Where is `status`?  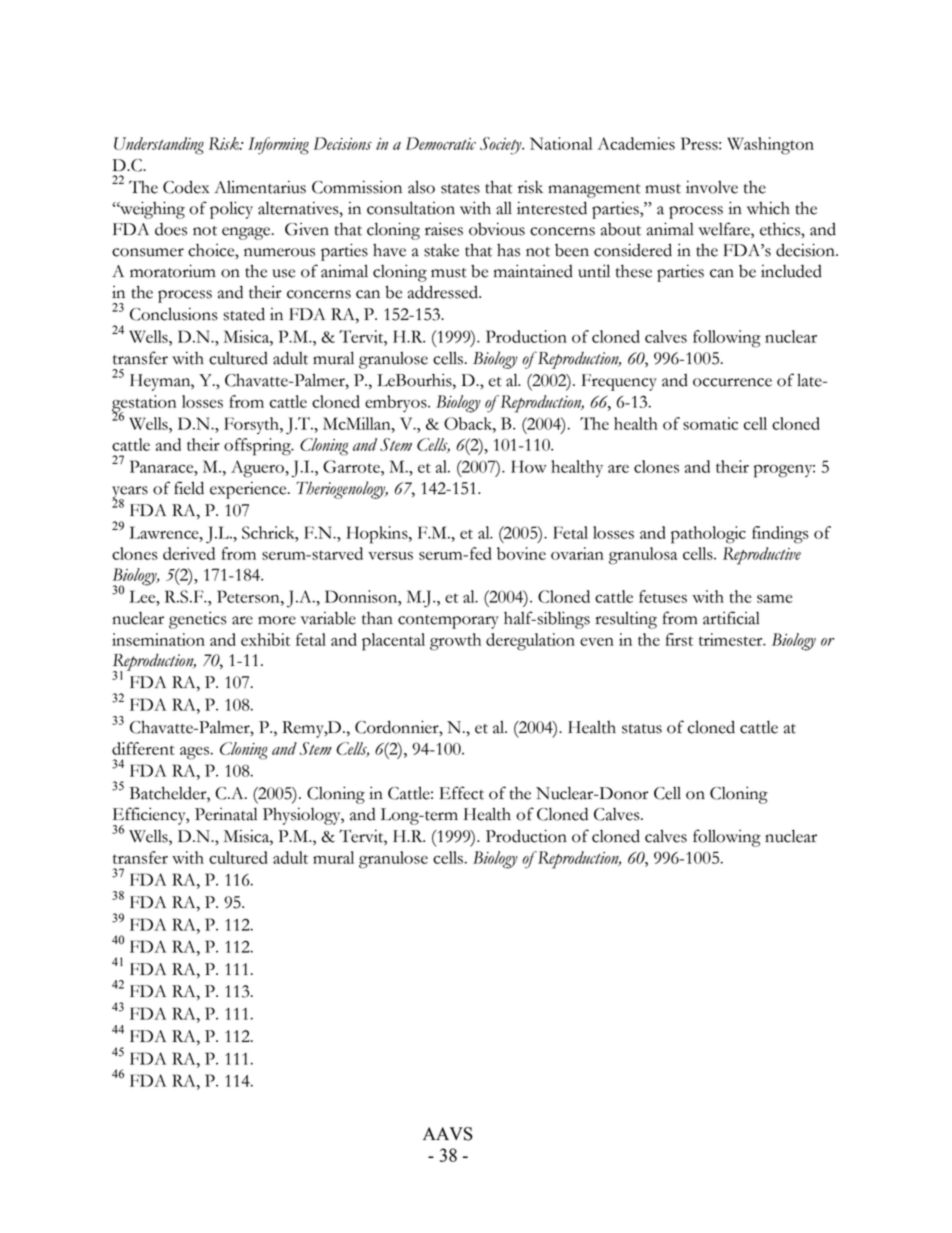 status is located at coordinates (642, 729).
